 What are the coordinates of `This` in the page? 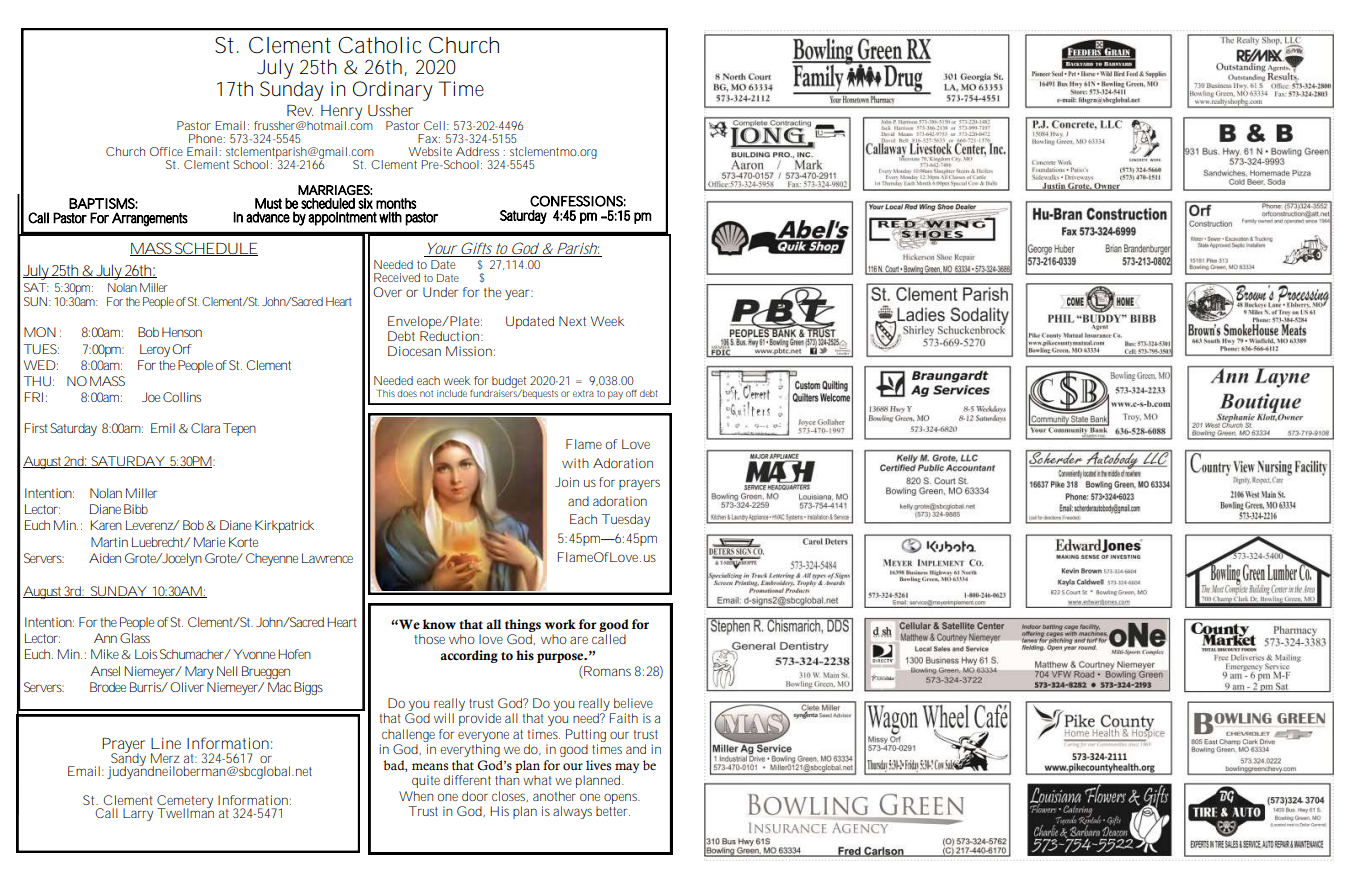 It's located at (387, 393).
